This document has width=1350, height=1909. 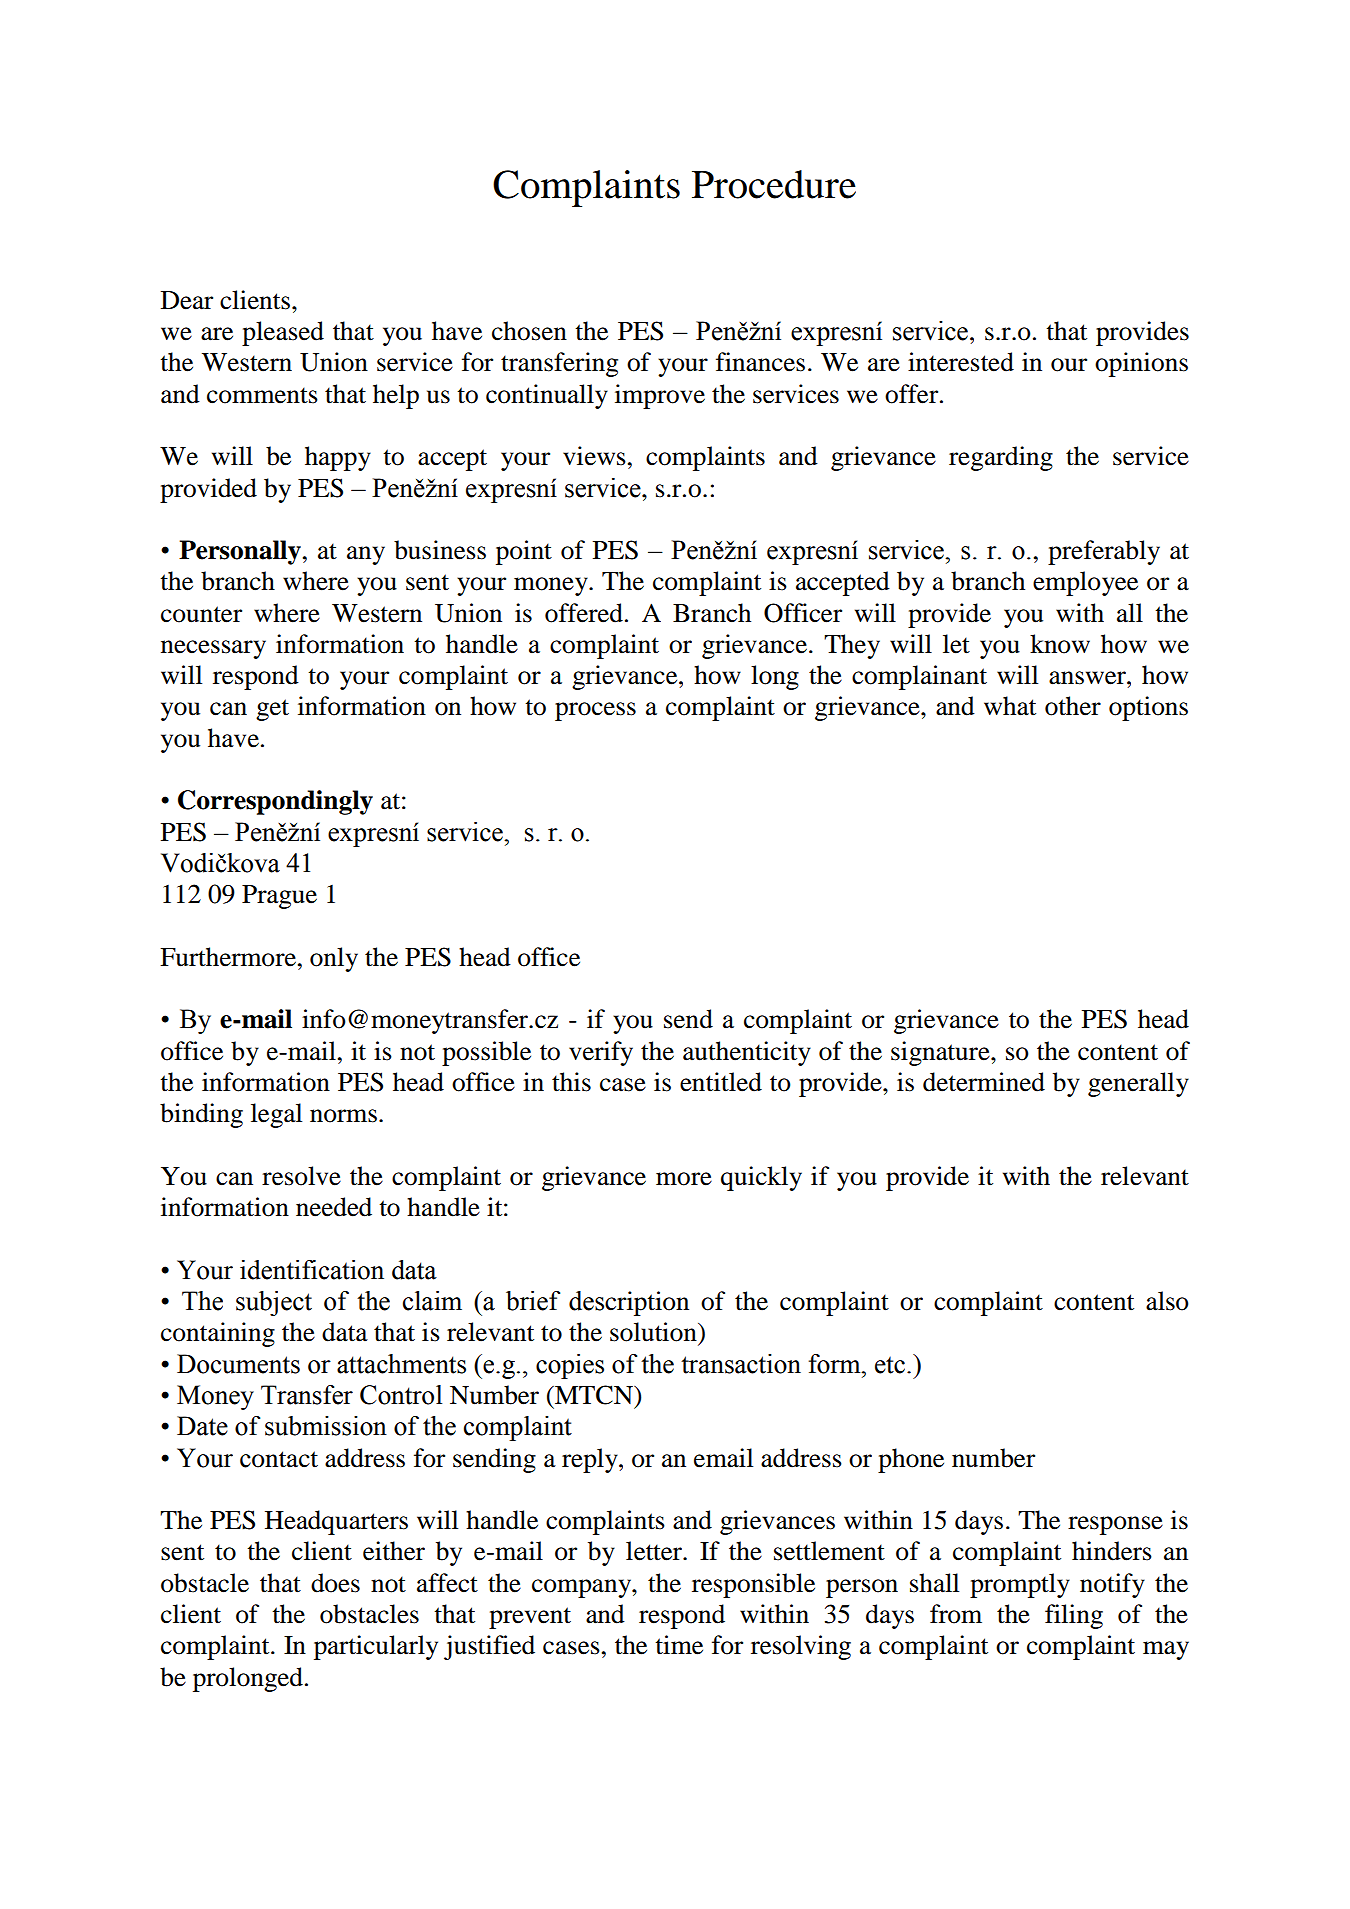 I want to click on signature, so click(x=941, y=1053).
